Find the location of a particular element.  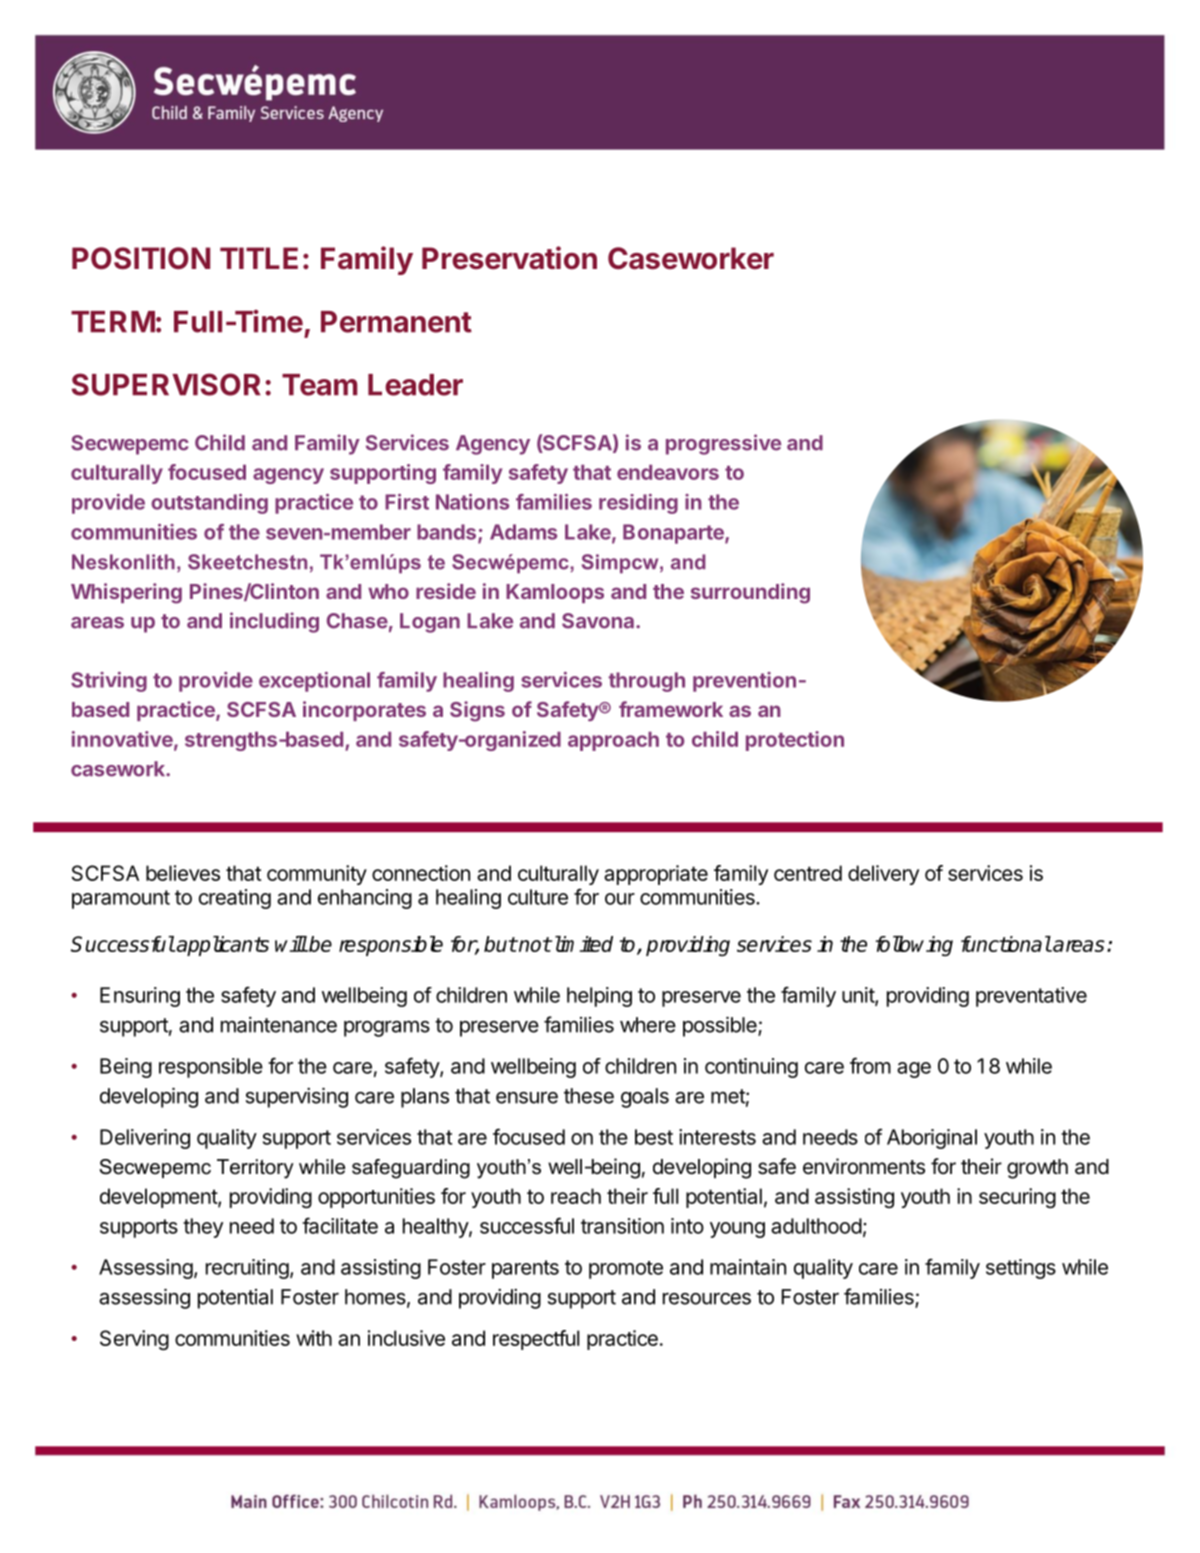

TITLE is located at coordinates (259, 258).
